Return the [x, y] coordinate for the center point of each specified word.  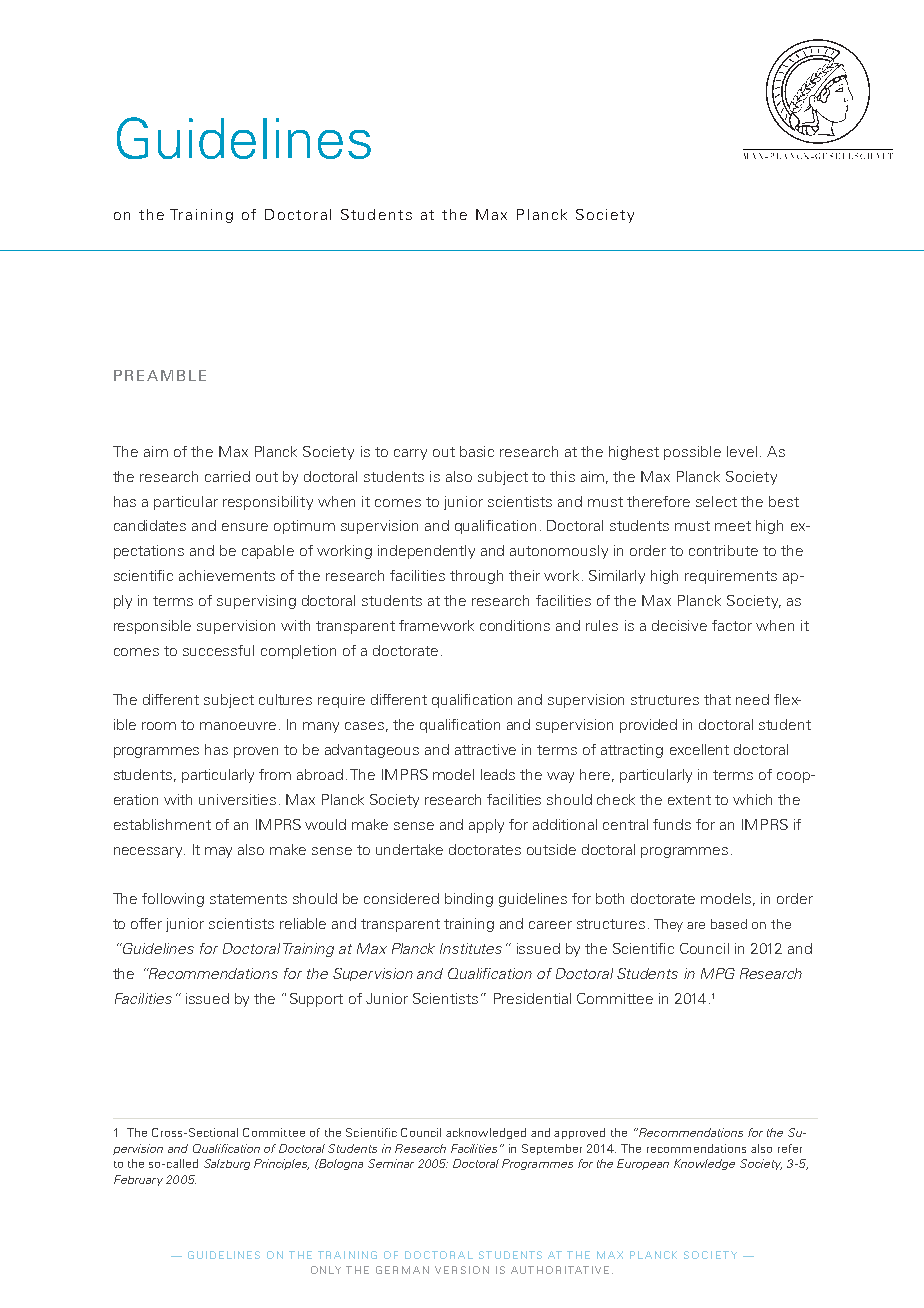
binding [469, 900]
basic [477, 451]
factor [732, 625]
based [729, 924]
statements [248, 899]
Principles [281, 1164]
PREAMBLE [160, 375]
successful [218, 650]
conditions [515, 625]
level [742, 451]
